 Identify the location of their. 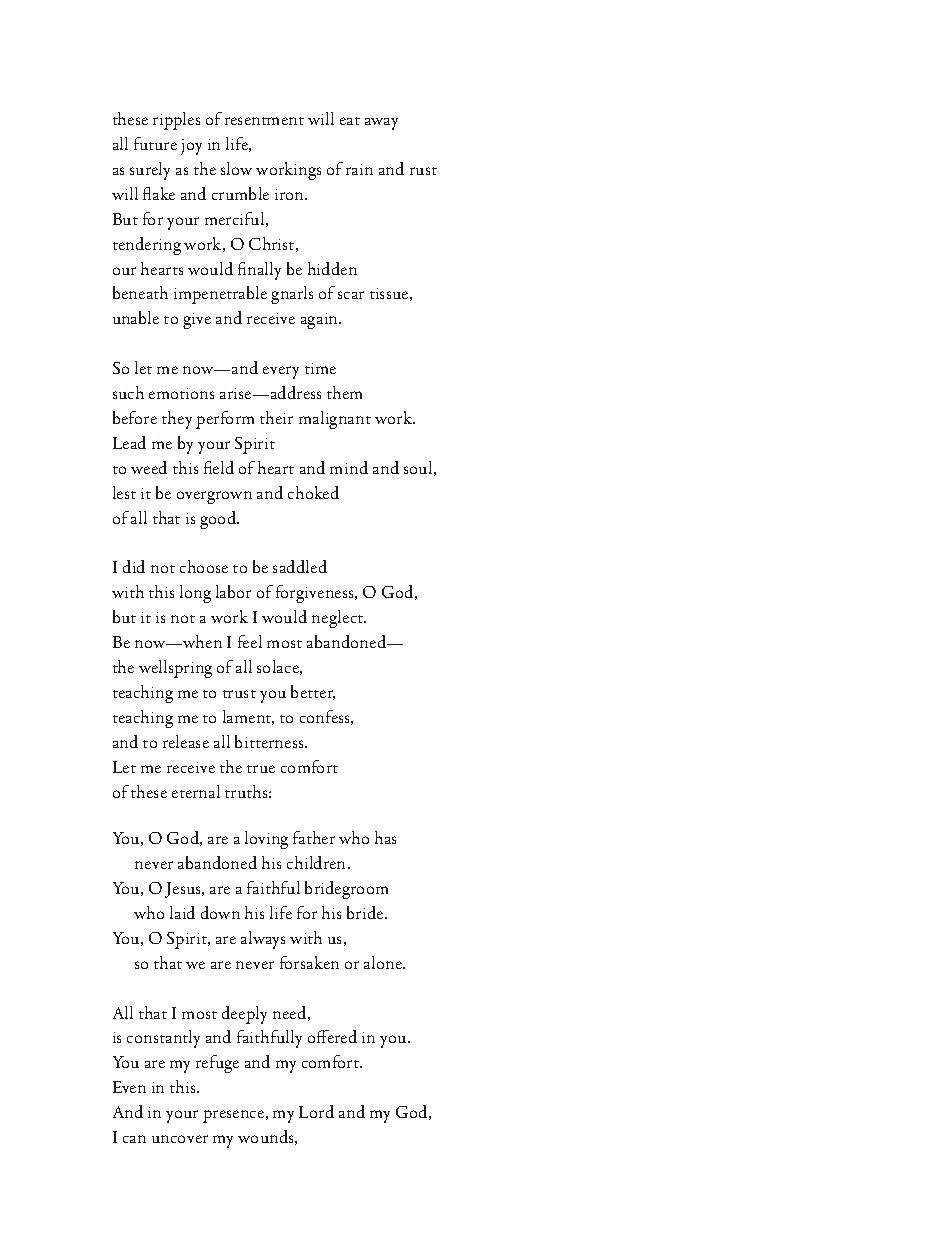
(276, 417).
